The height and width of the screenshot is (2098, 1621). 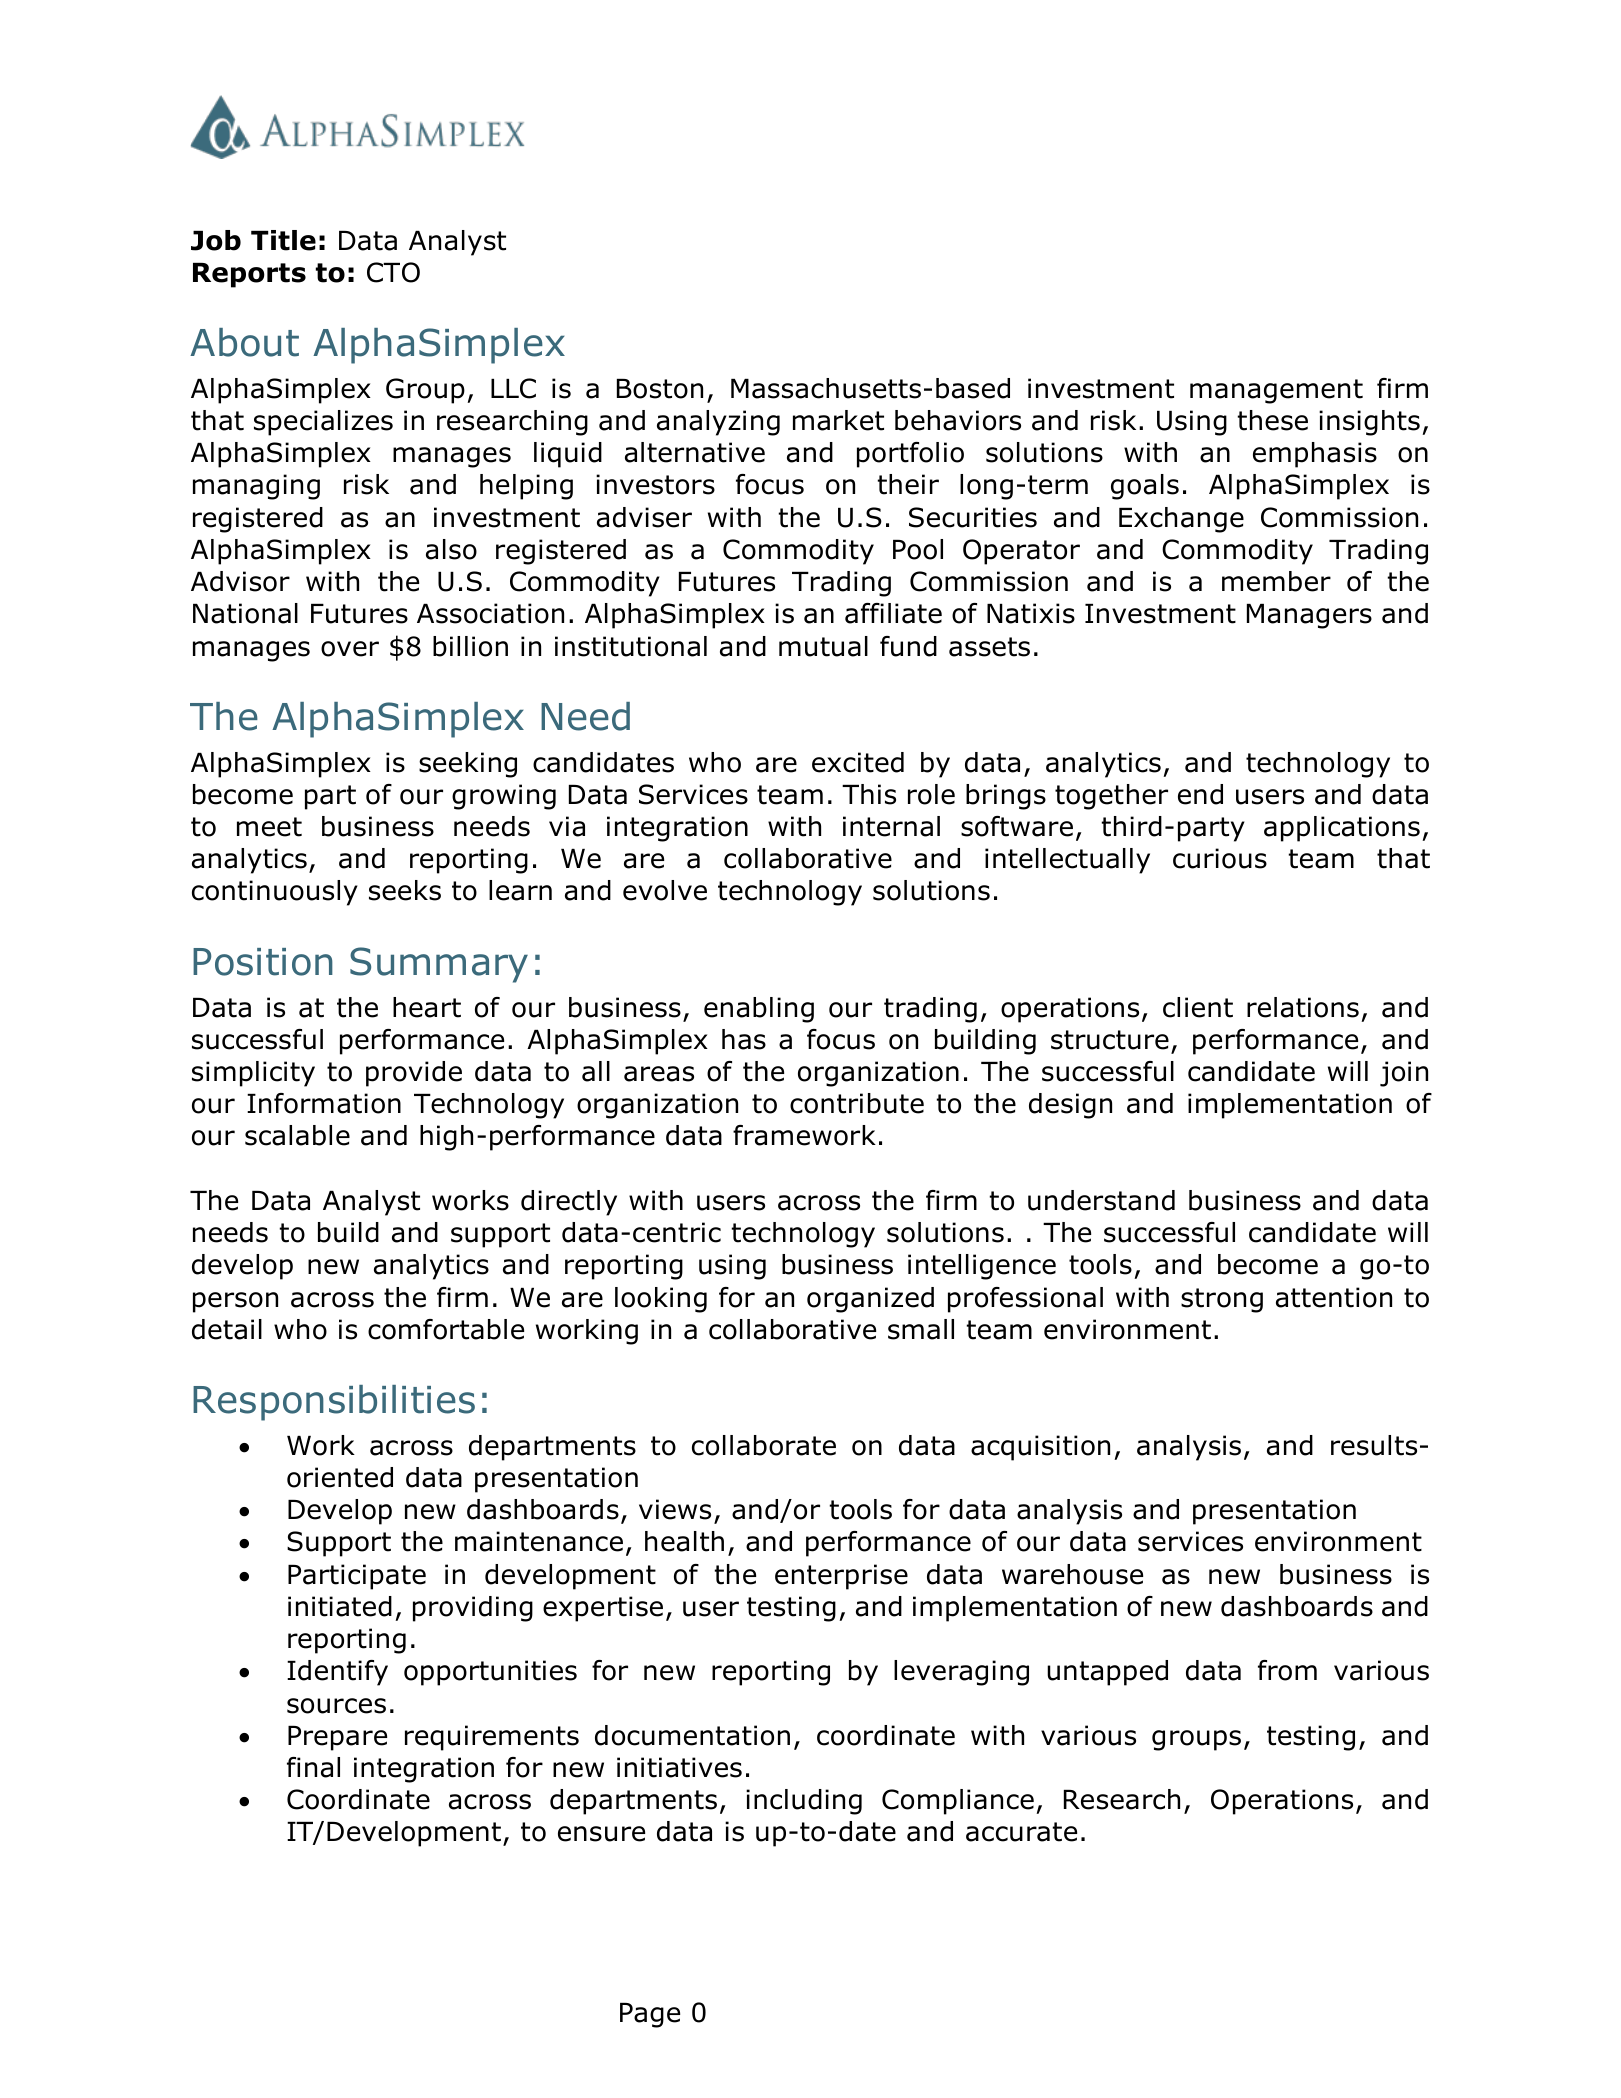 I want to click on accurate, so click(x=1021, y=1832).
